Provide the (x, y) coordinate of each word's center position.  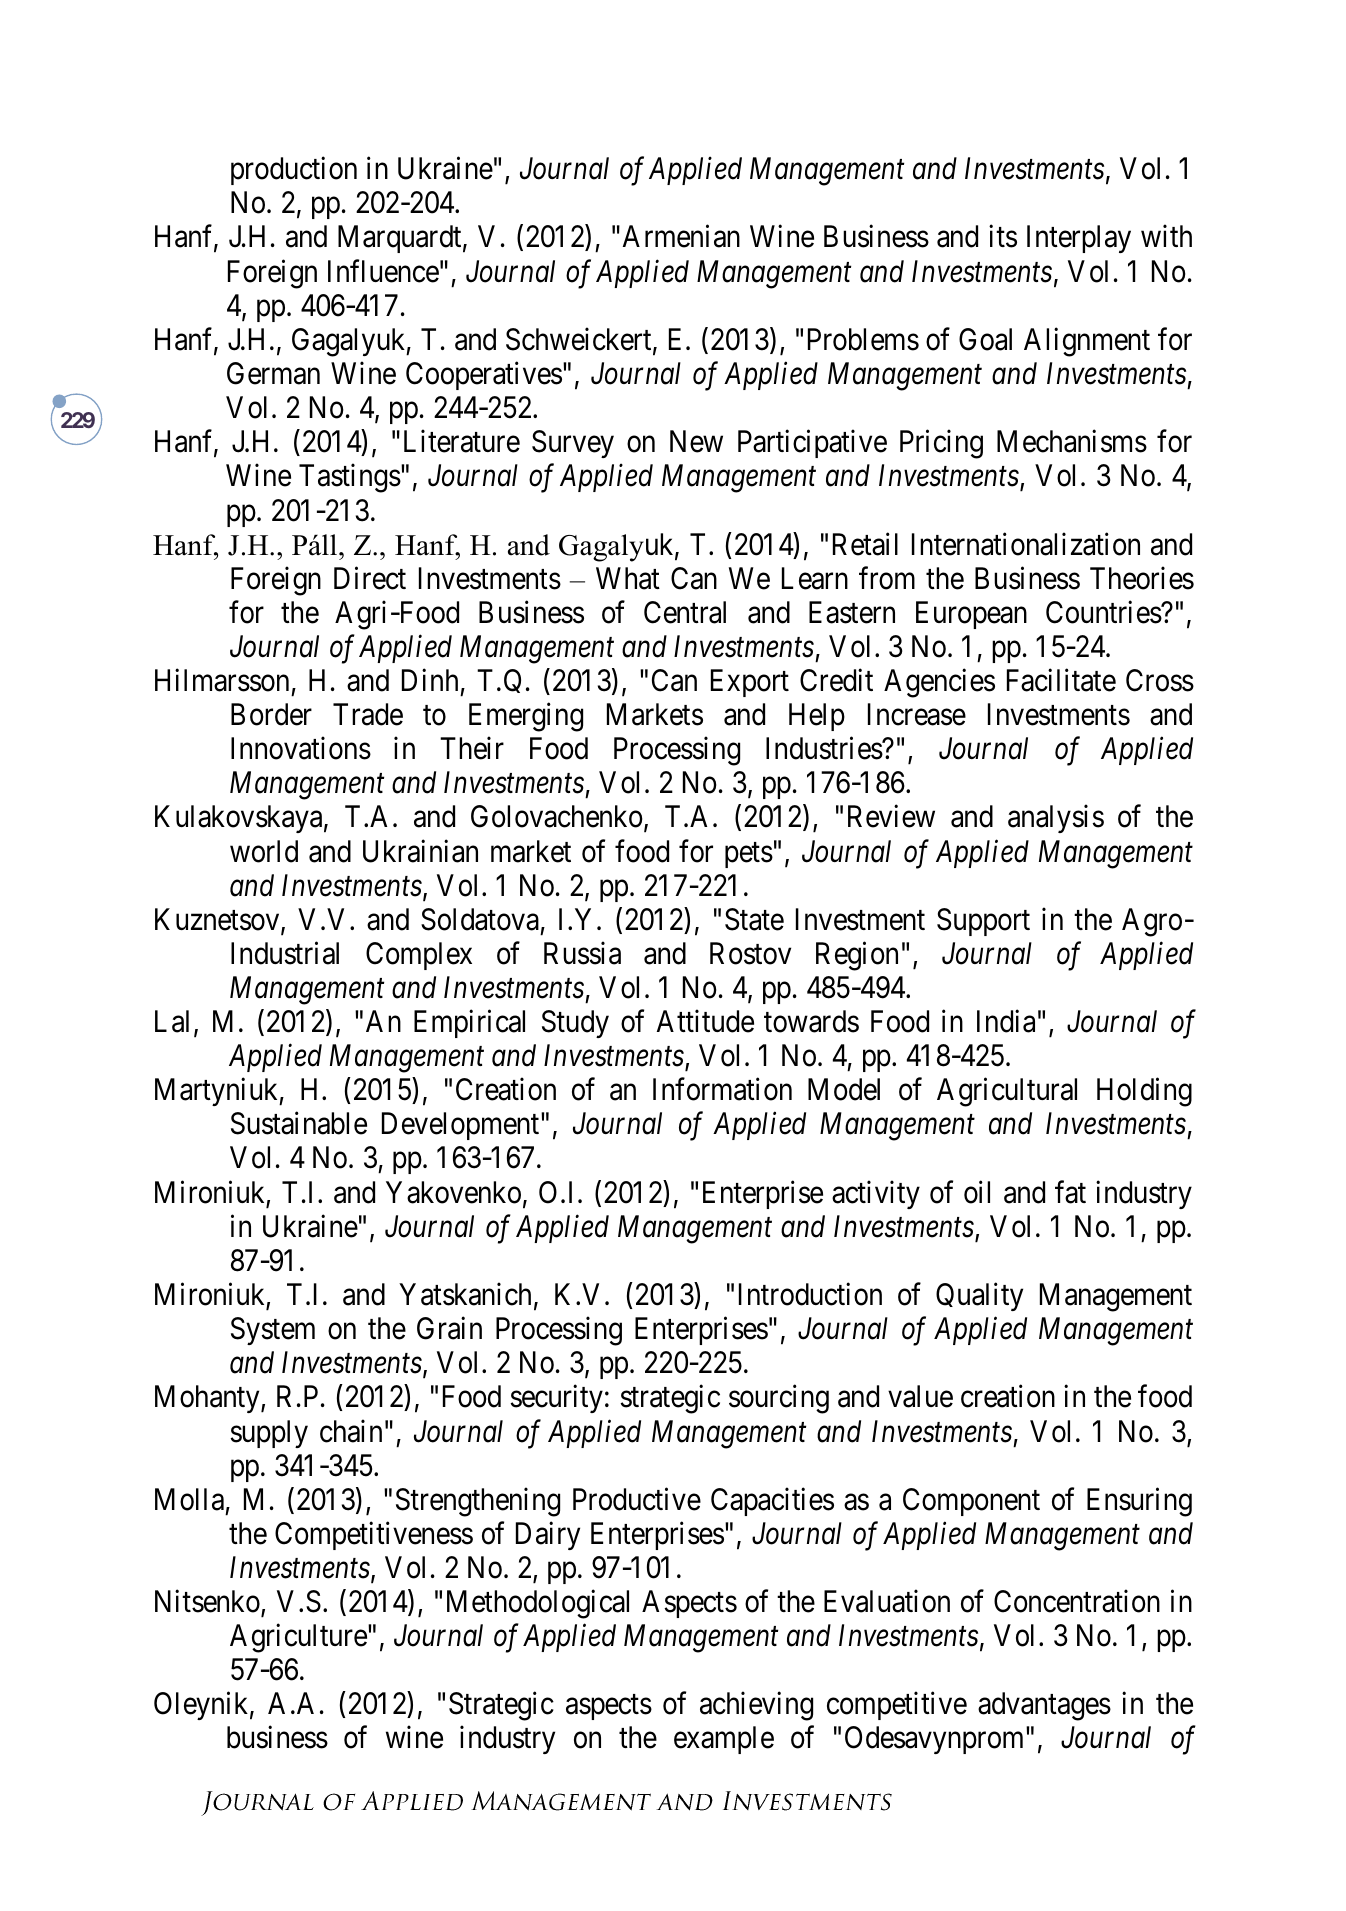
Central (685, 612)
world (264, 851)
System (273, 1331)
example (724, 1740)
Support (983, 922)
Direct (370, 578)
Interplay (1079, 239)
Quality (979, 1297)
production (294, 171)
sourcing (779, 1399)
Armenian (681, 236)
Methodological (538, 1604)
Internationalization (1026, 544)
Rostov (750, 953)
